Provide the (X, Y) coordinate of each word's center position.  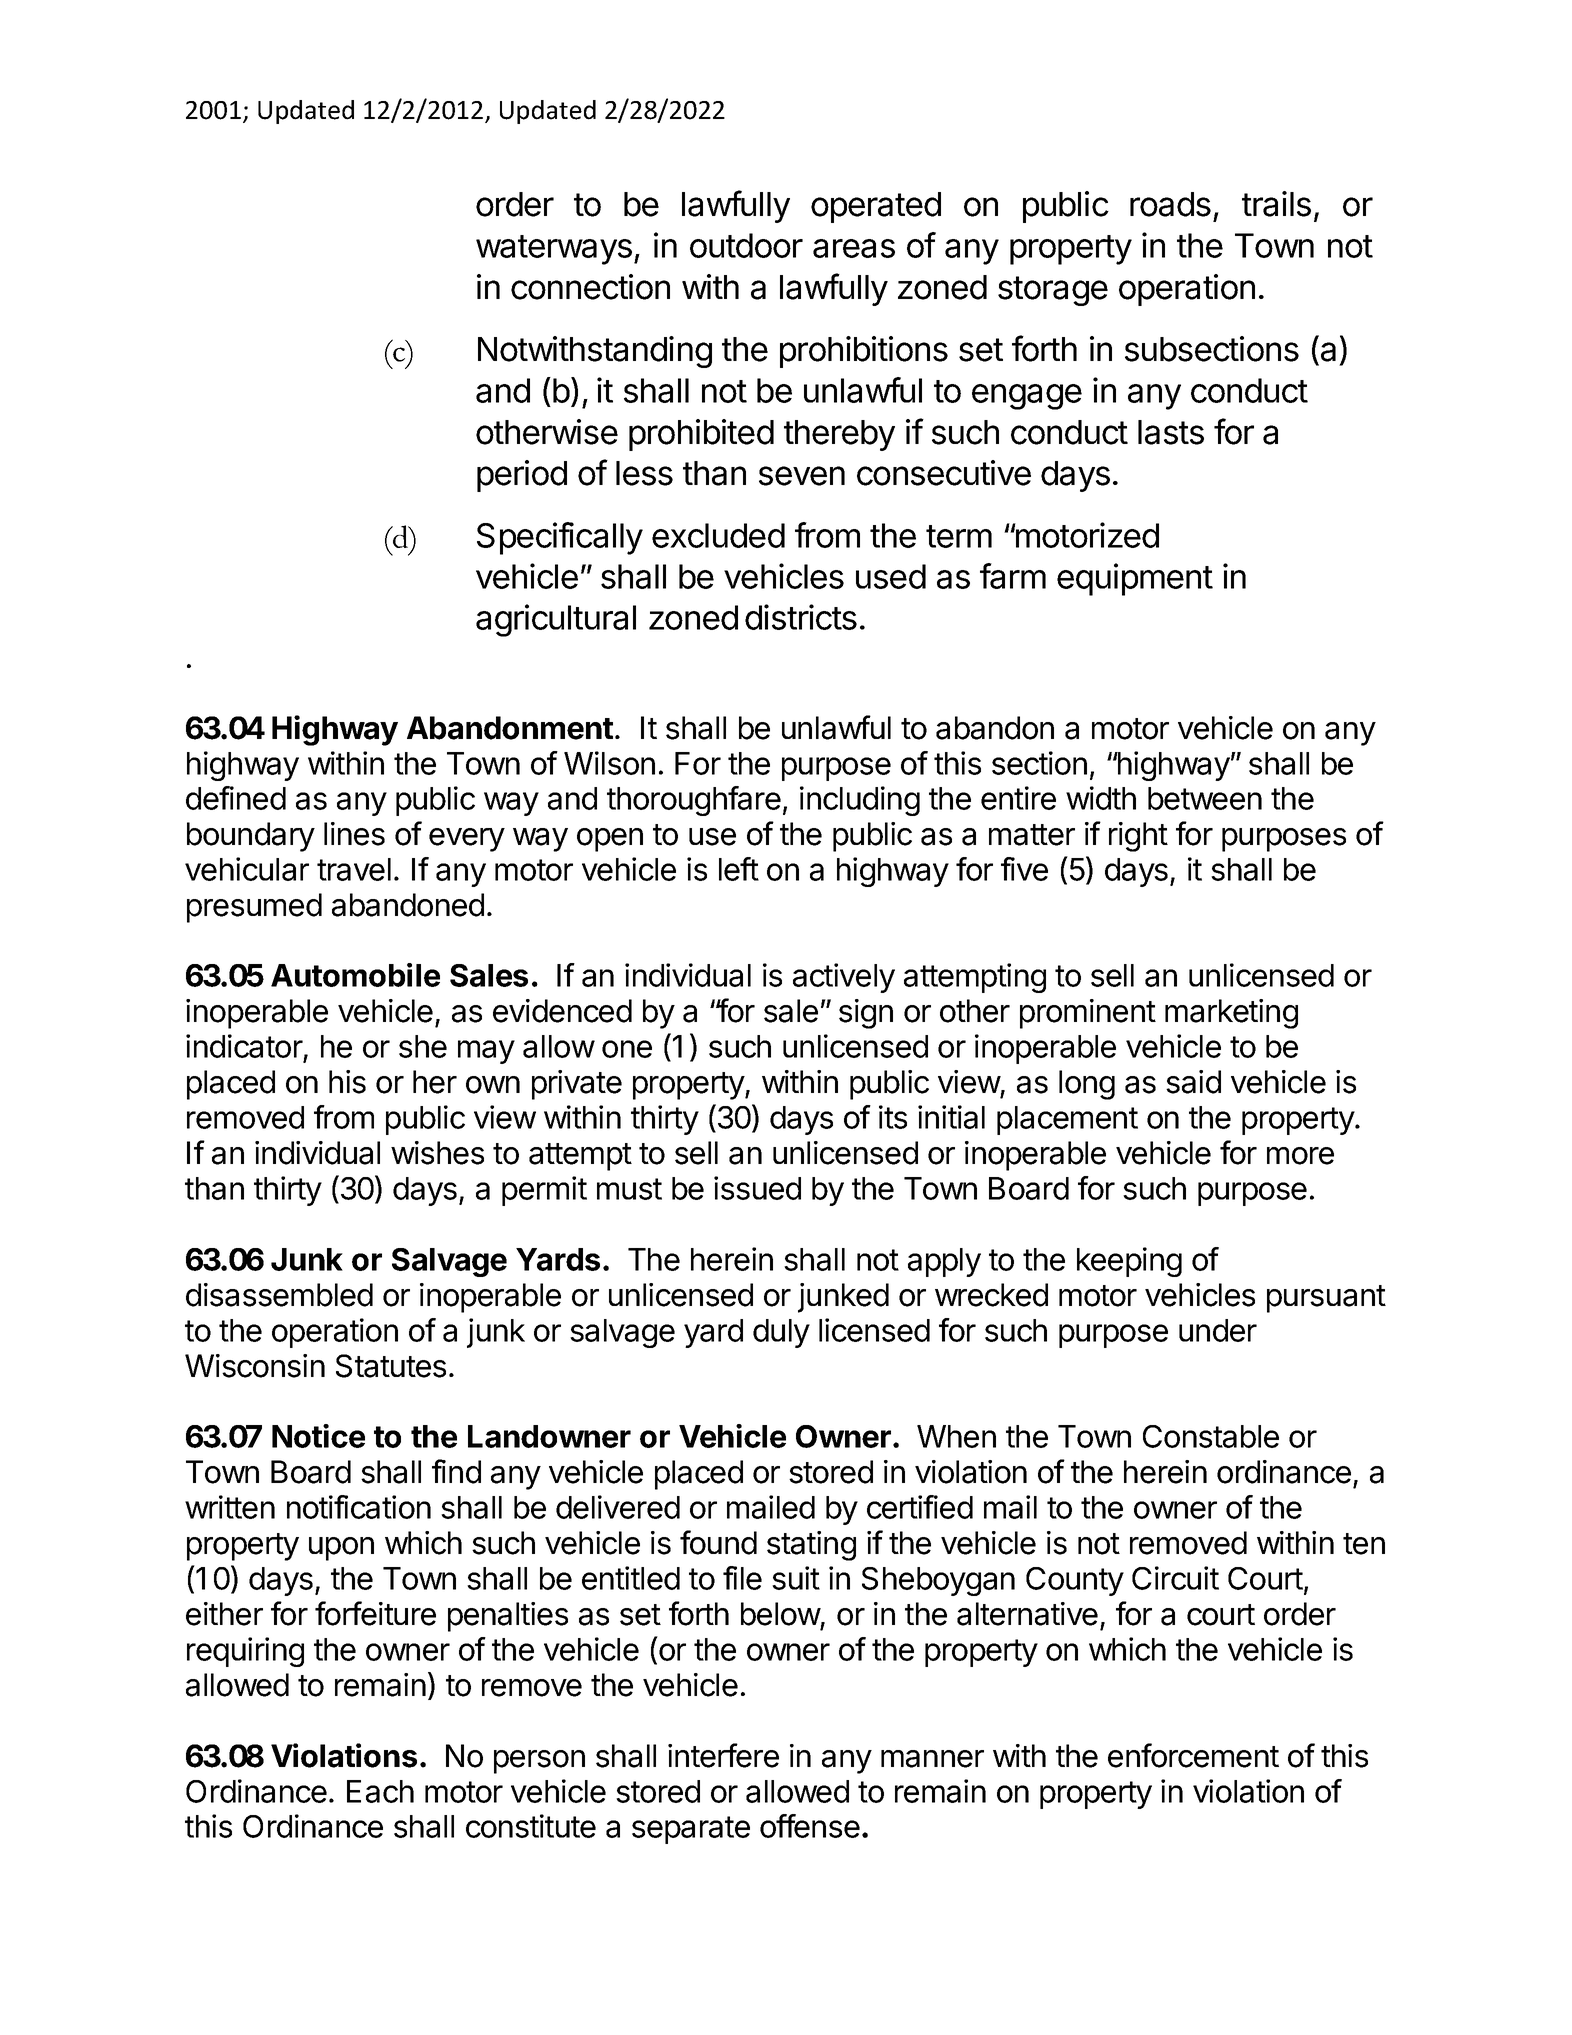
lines (354, 834)
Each (380, 1791)
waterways (554, 250)
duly (781, 1333)
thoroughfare (694, 801)
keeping (1129, 1262)
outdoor (746, 245)
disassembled (279, 1295)
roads (1170, 204)
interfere (723, 1755)
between (1205, 798)
